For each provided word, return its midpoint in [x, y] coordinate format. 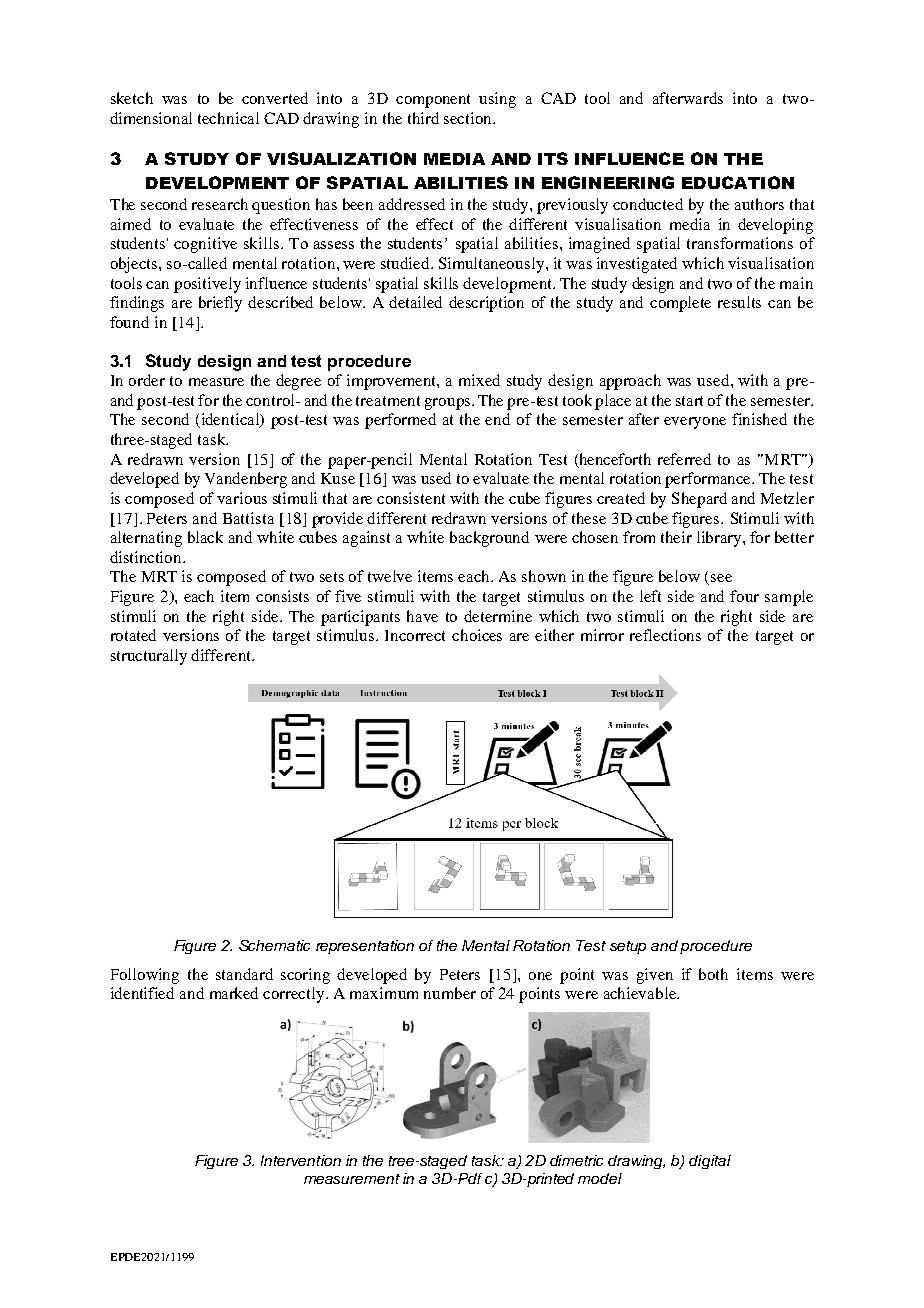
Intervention [301, 1160]
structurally [149, 657]
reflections [665, 635]
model [600, 1178]
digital [710, 1162]
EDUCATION [738, 182]
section [469, 118]
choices [477, 635]
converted [275, 98]
